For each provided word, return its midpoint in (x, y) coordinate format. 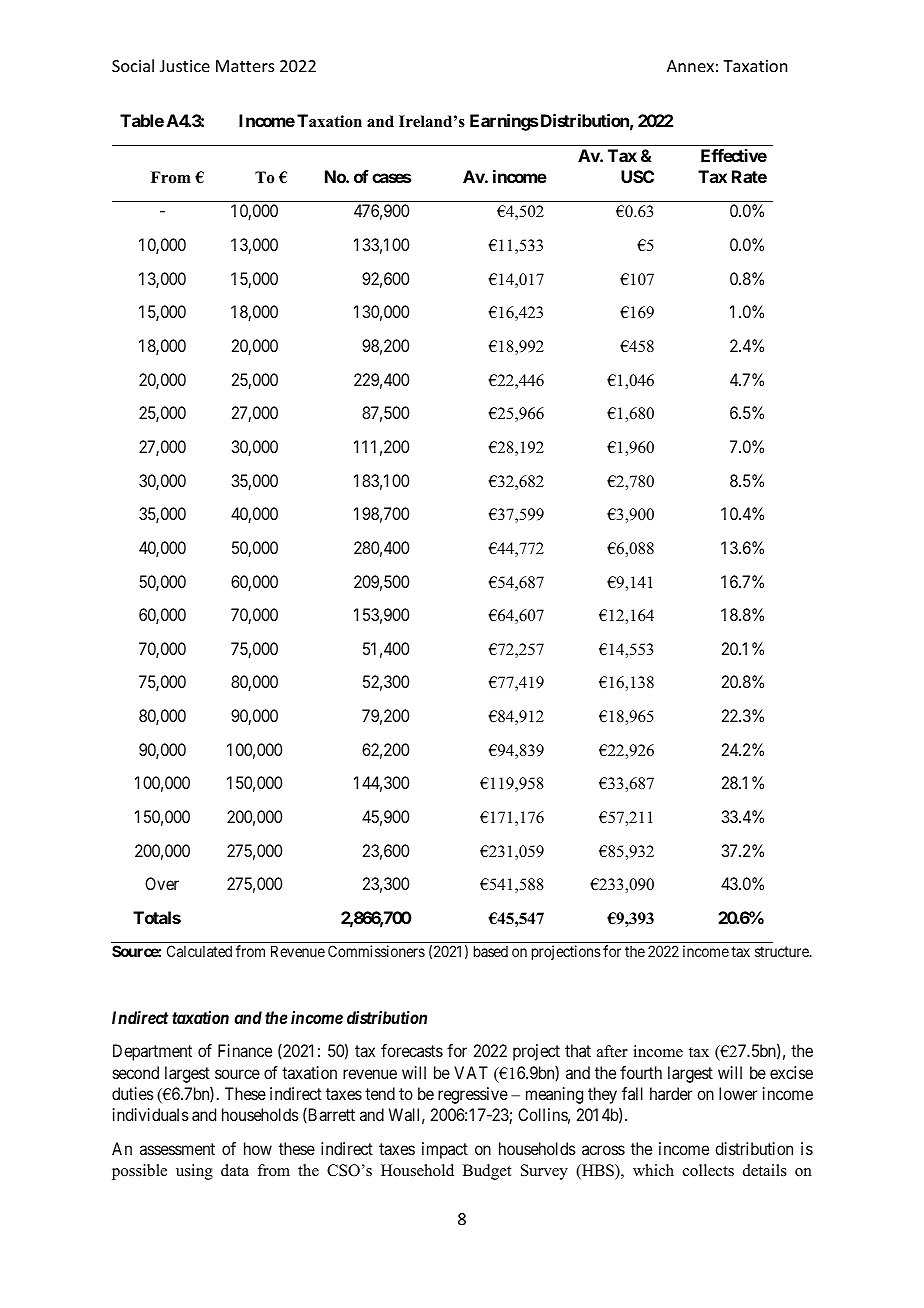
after (612, 1051)
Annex (690, 66)
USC (637, 176)
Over (162, 883)
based (491, 951)
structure (783, 951)
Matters (245, 66)
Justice (185, 66)
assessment (177, 1149)
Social (133, 65)
